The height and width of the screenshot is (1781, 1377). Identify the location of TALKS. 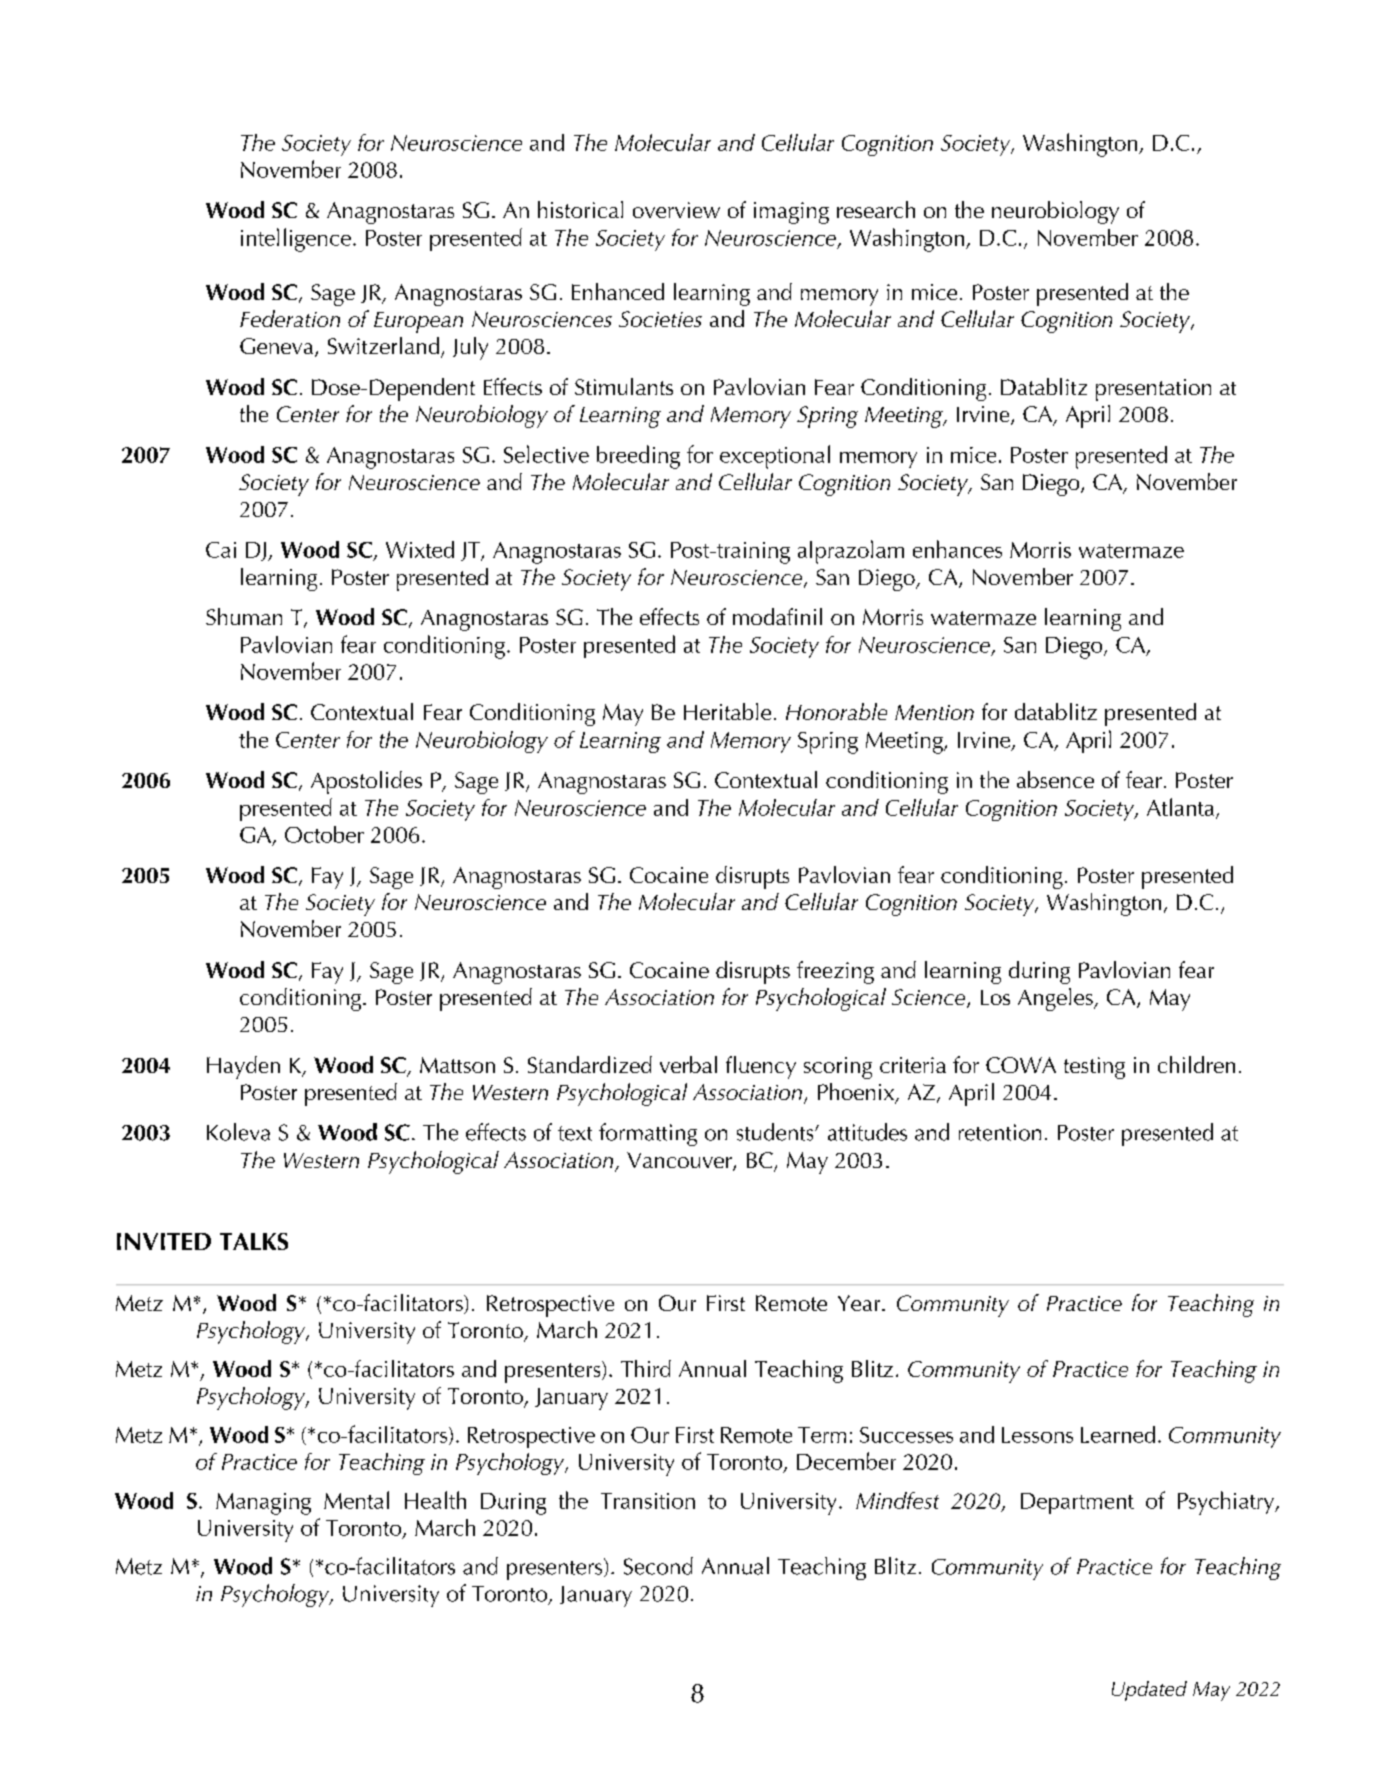
(254, 1241).
